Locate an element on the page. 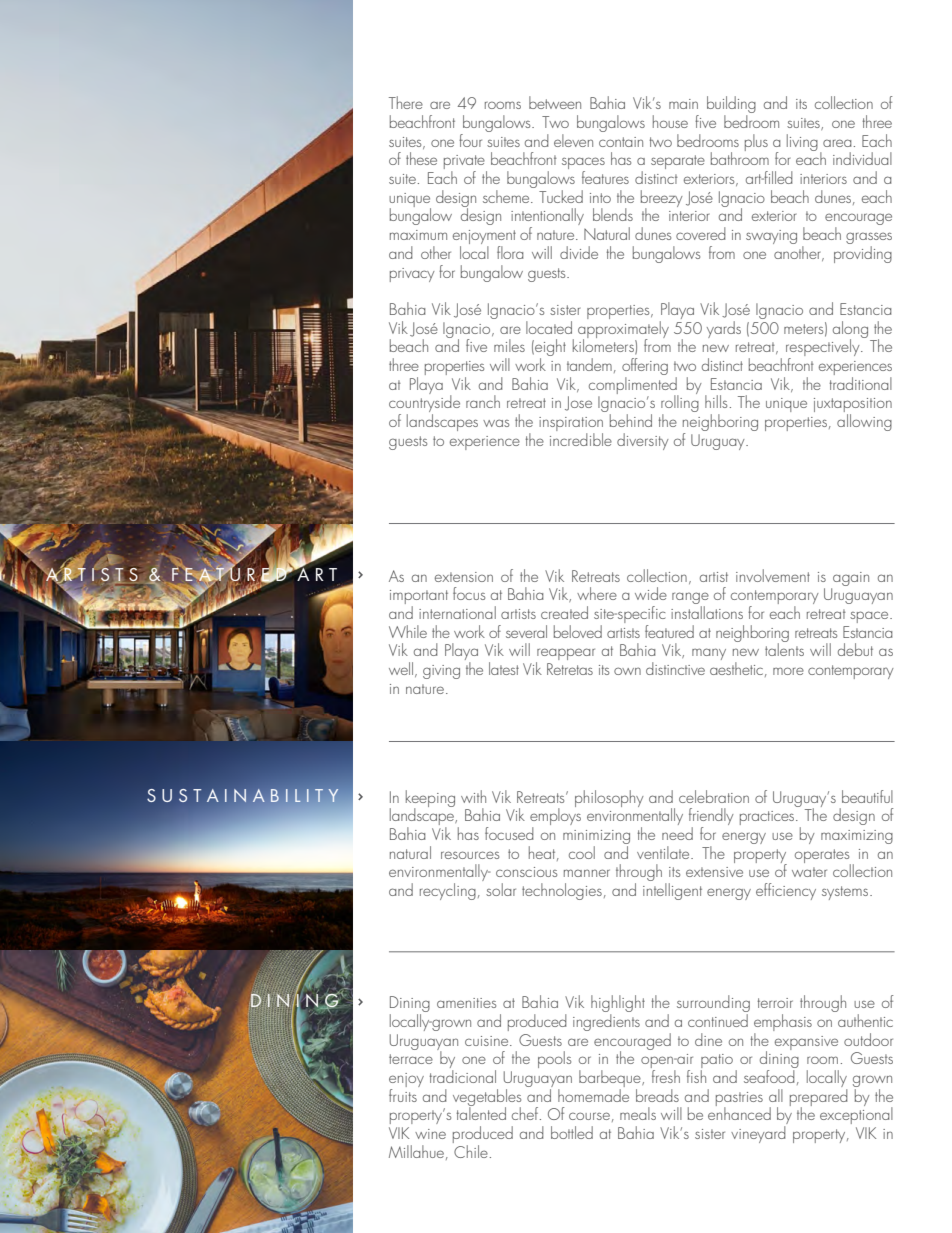  four is located at coordinates (470, 140).
